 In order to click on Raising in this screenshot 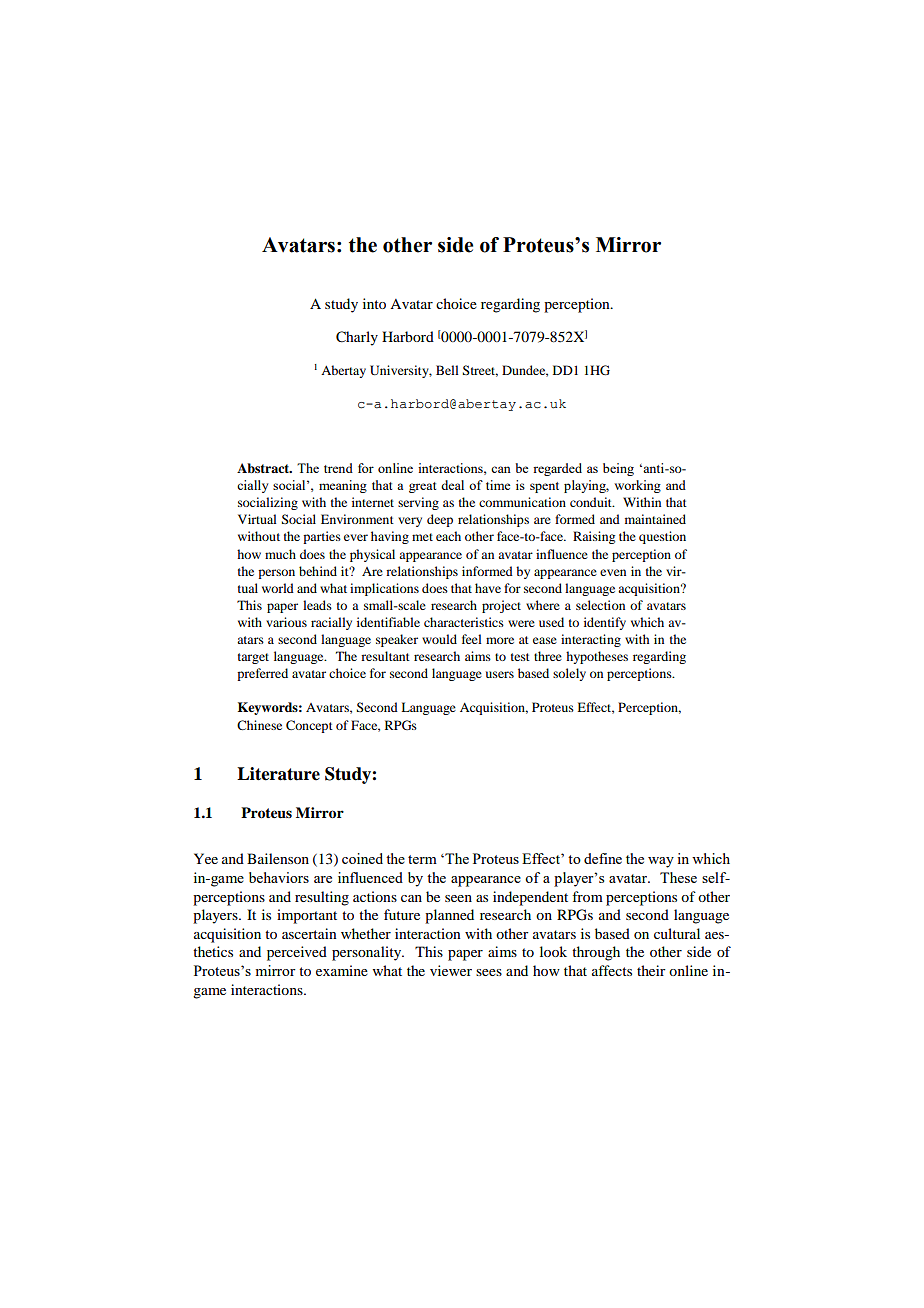, I will do `click(594, 537)`.
